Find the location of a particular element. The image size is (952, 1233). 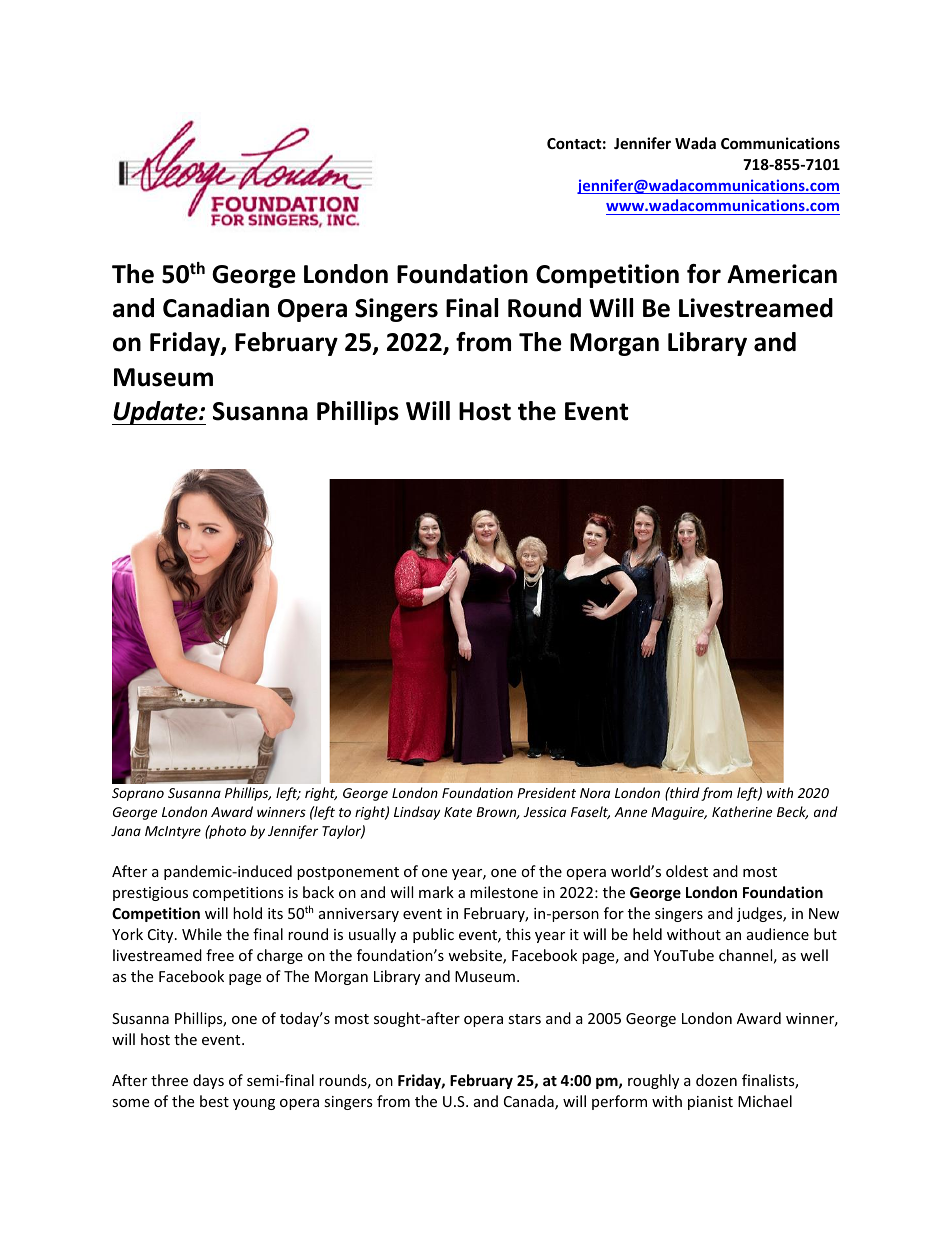

days is located at coordinates (208, 1081).
